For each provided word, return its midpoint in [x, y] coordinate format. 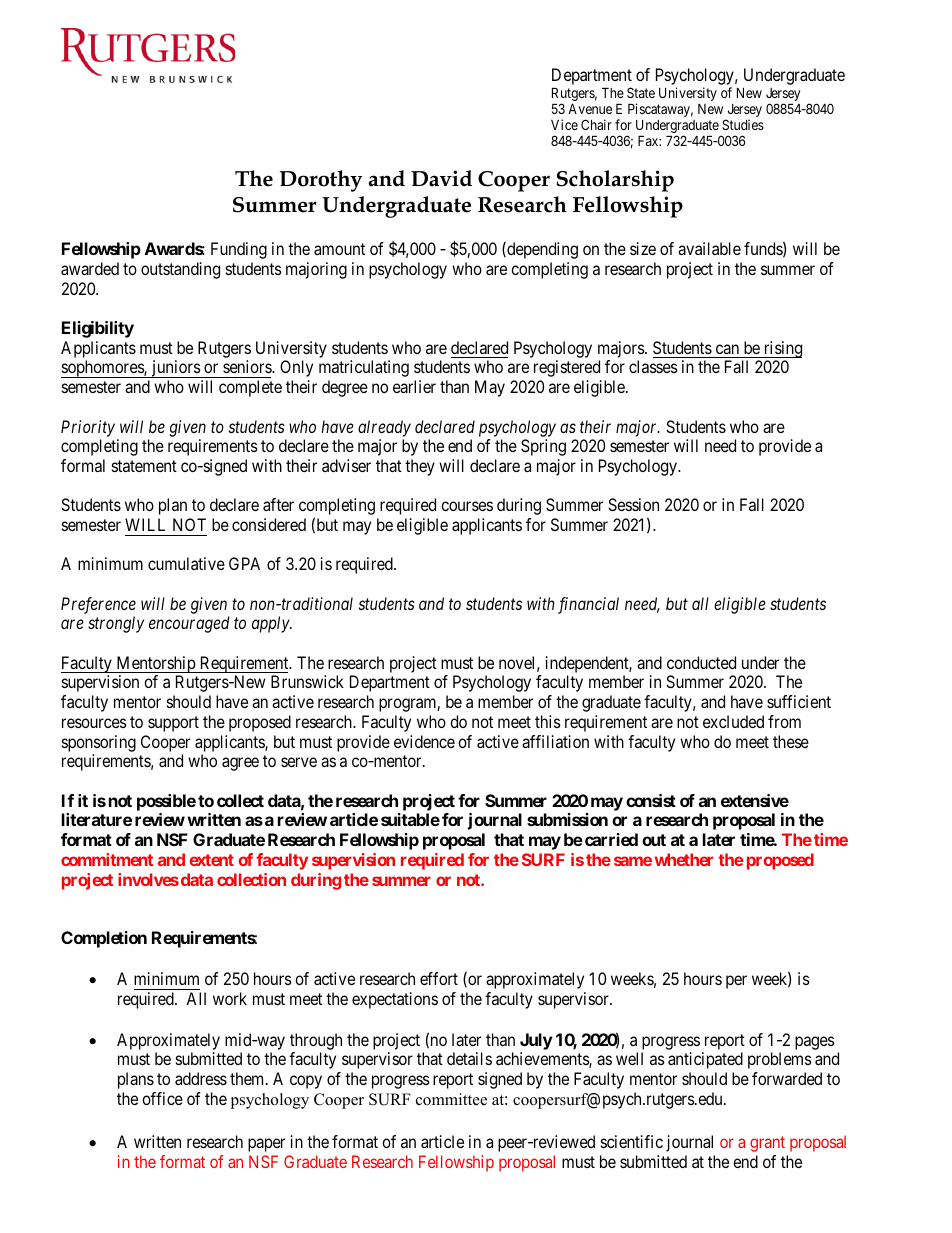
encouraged [189, 624]
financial [588, 605]
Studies [743, 124]
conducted [701, 662]
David [441, 178]
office [162, 1098]
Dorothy [321, 181]
